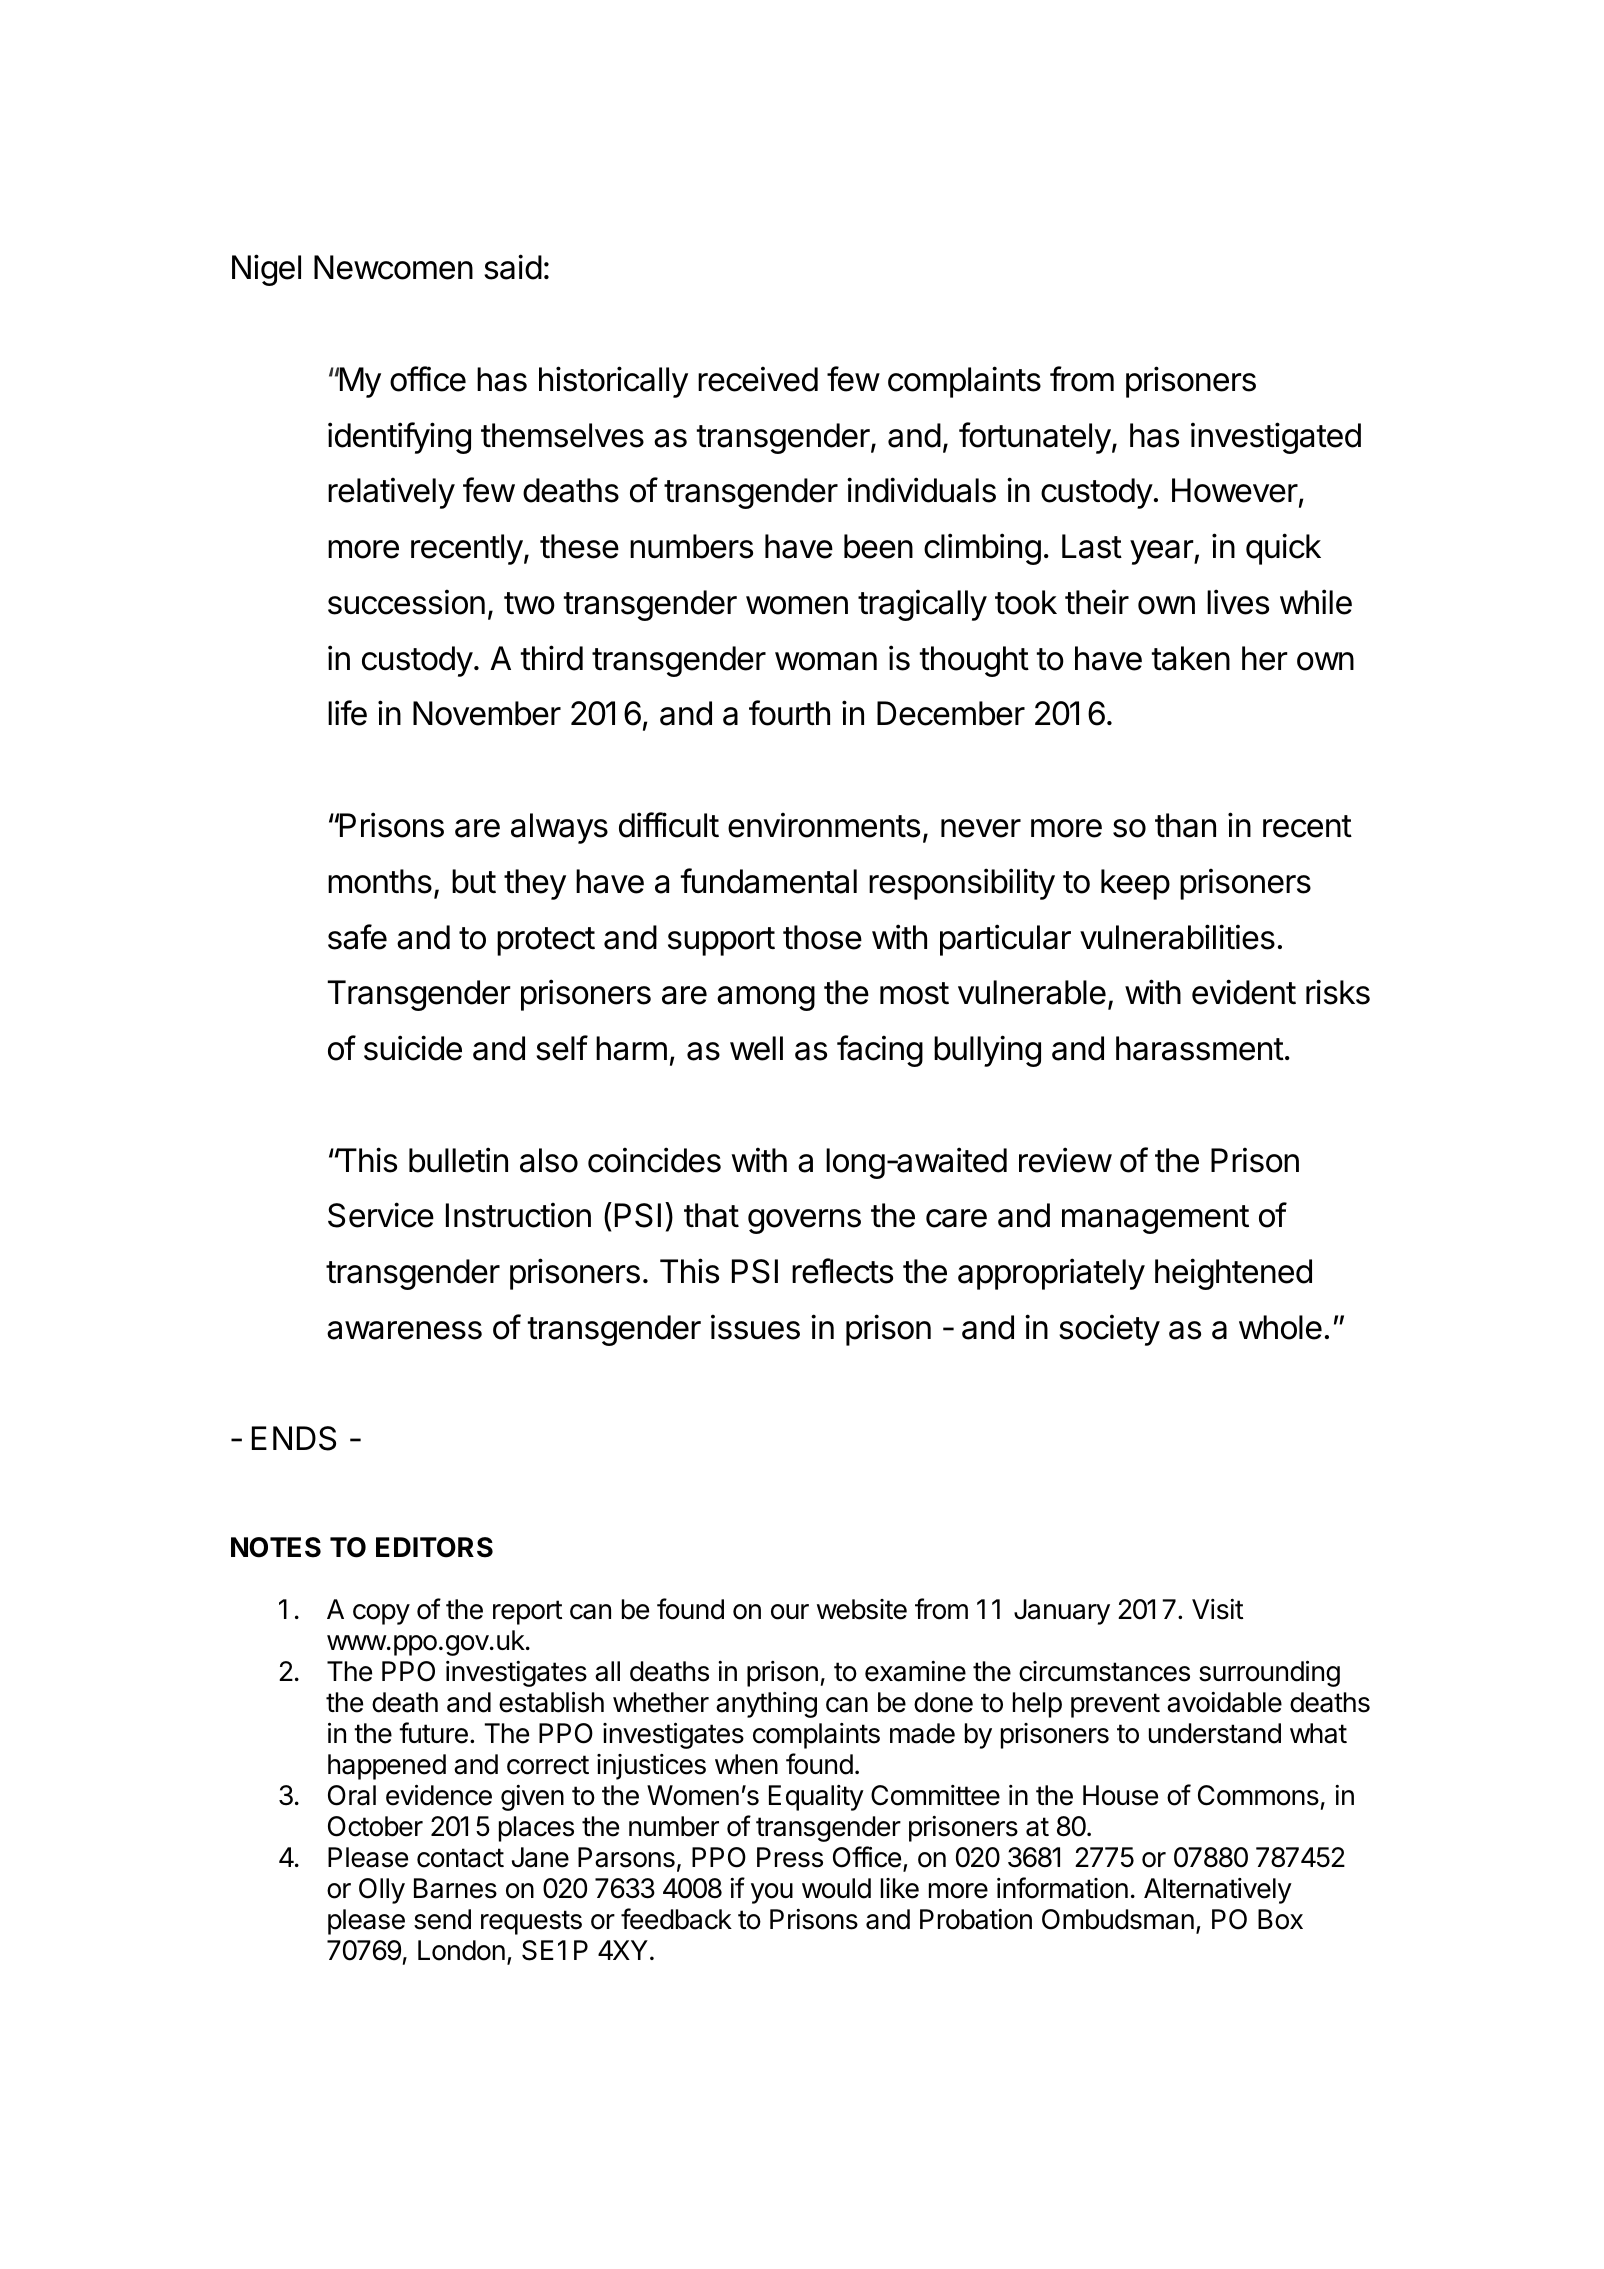  Describe the element at coordinates (755, 1327) in the image. I see `issues` at that location.
